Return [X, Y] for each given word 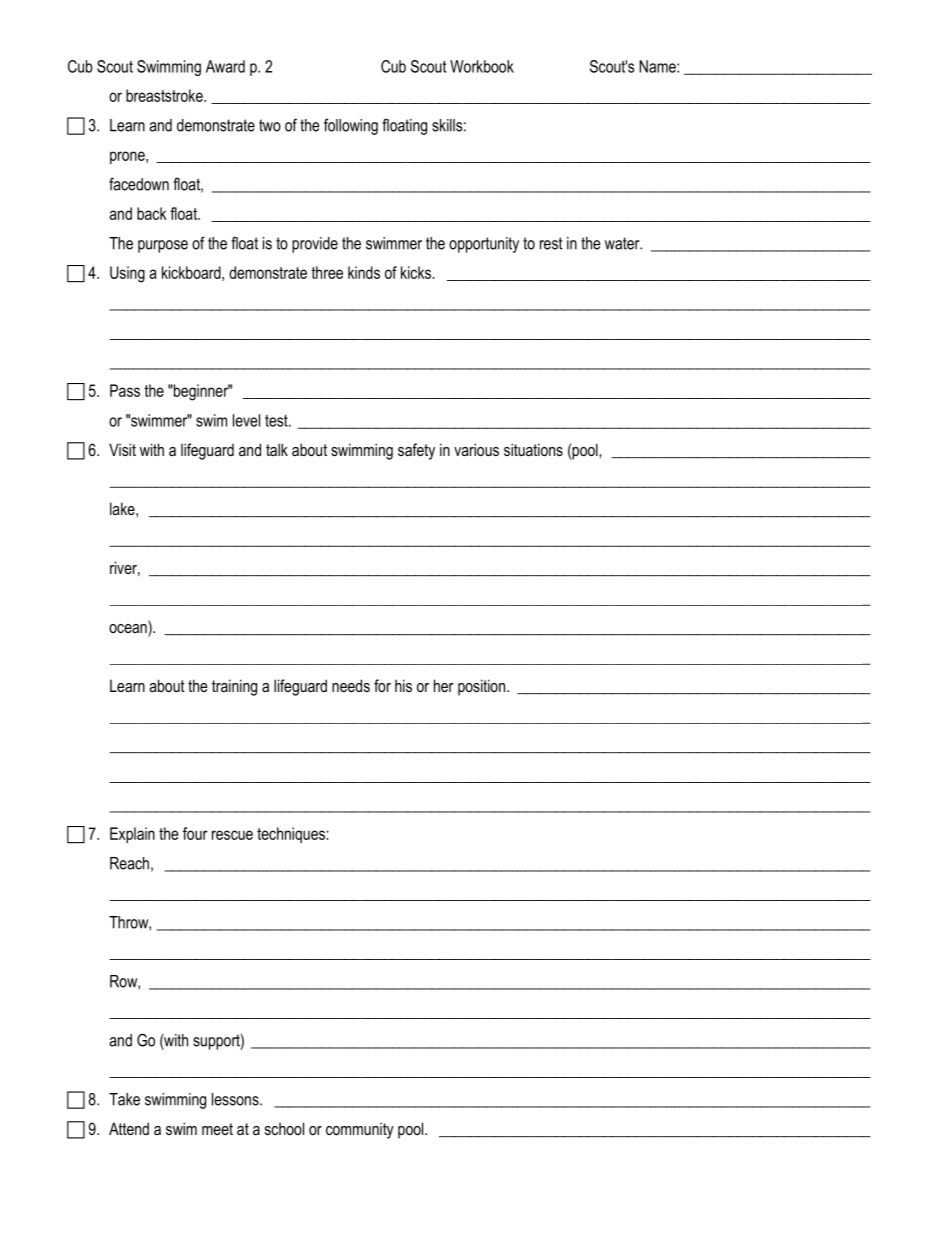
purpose [163, 246]
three [327, 272]
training [234, 687]
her [444, 685]
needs [351, 685]
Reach [129, 863]
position [483, 687]
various [476, 449]
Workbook [482, 66]
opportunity [484, 245]
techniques [292, 835]
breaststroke [165, 95]
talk [277, 449]
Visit [122, 449]
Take [124, 1099]
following [351, 126]
